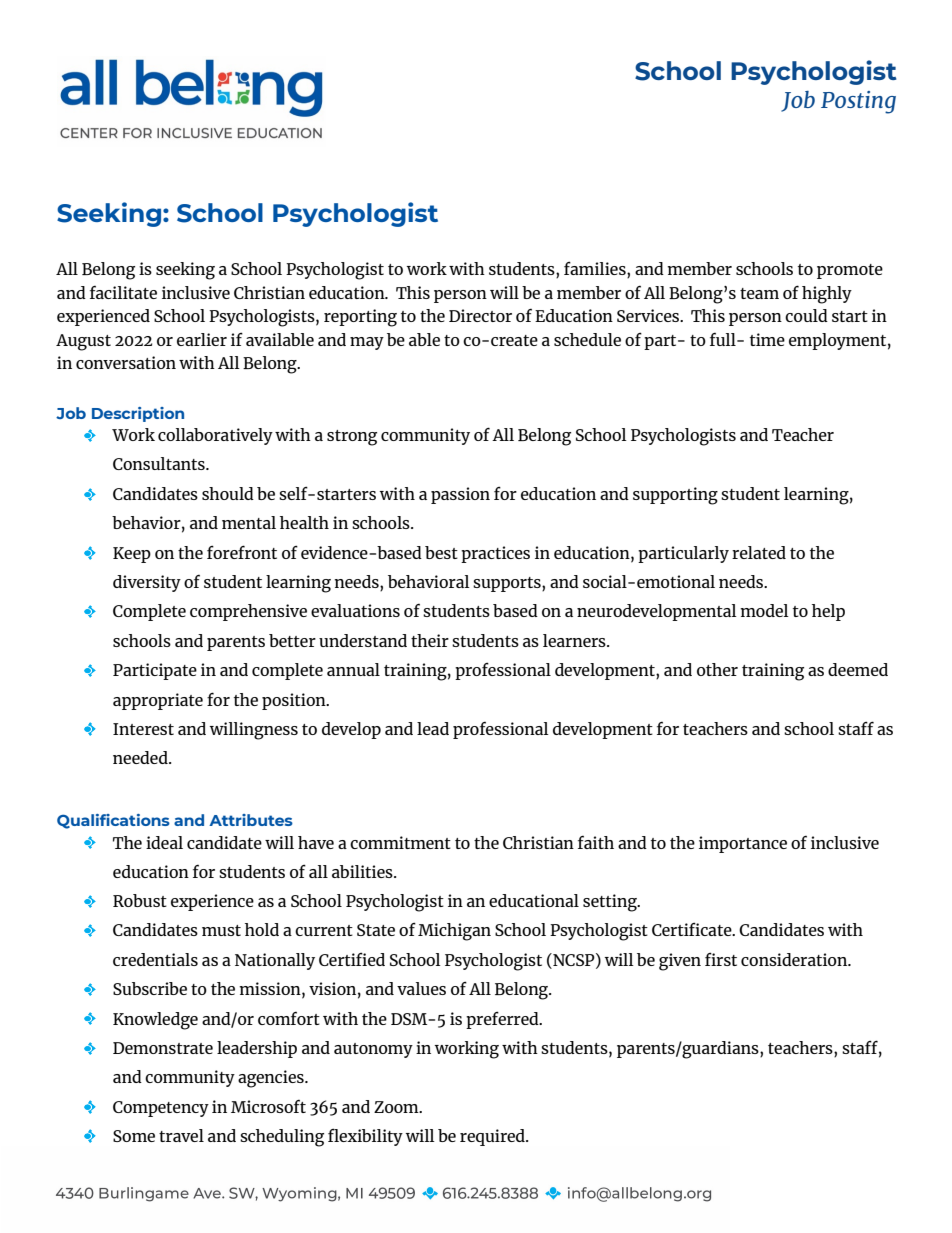 This document has height=1233, width=952. I want to click on model, so click(764, 610).
